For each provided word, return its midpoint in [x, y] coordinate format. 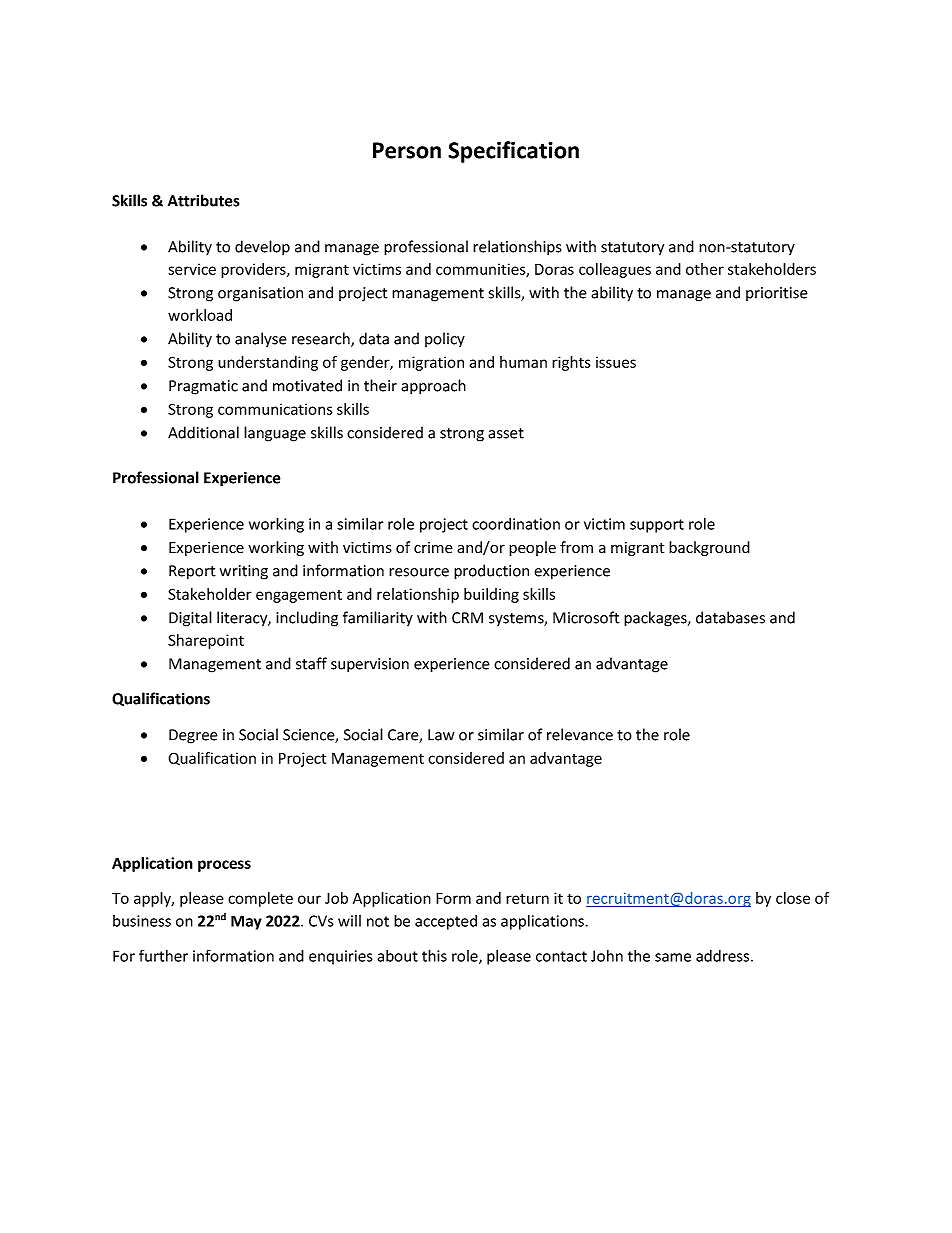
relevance [580, 734]
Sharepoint [206, 641]
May [246, 922]
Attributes [204, 200]
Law [441, 735]
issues [616, 362]
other [705, 269]
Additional [203, 432]
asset [506, 433]
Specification [513, 152]
